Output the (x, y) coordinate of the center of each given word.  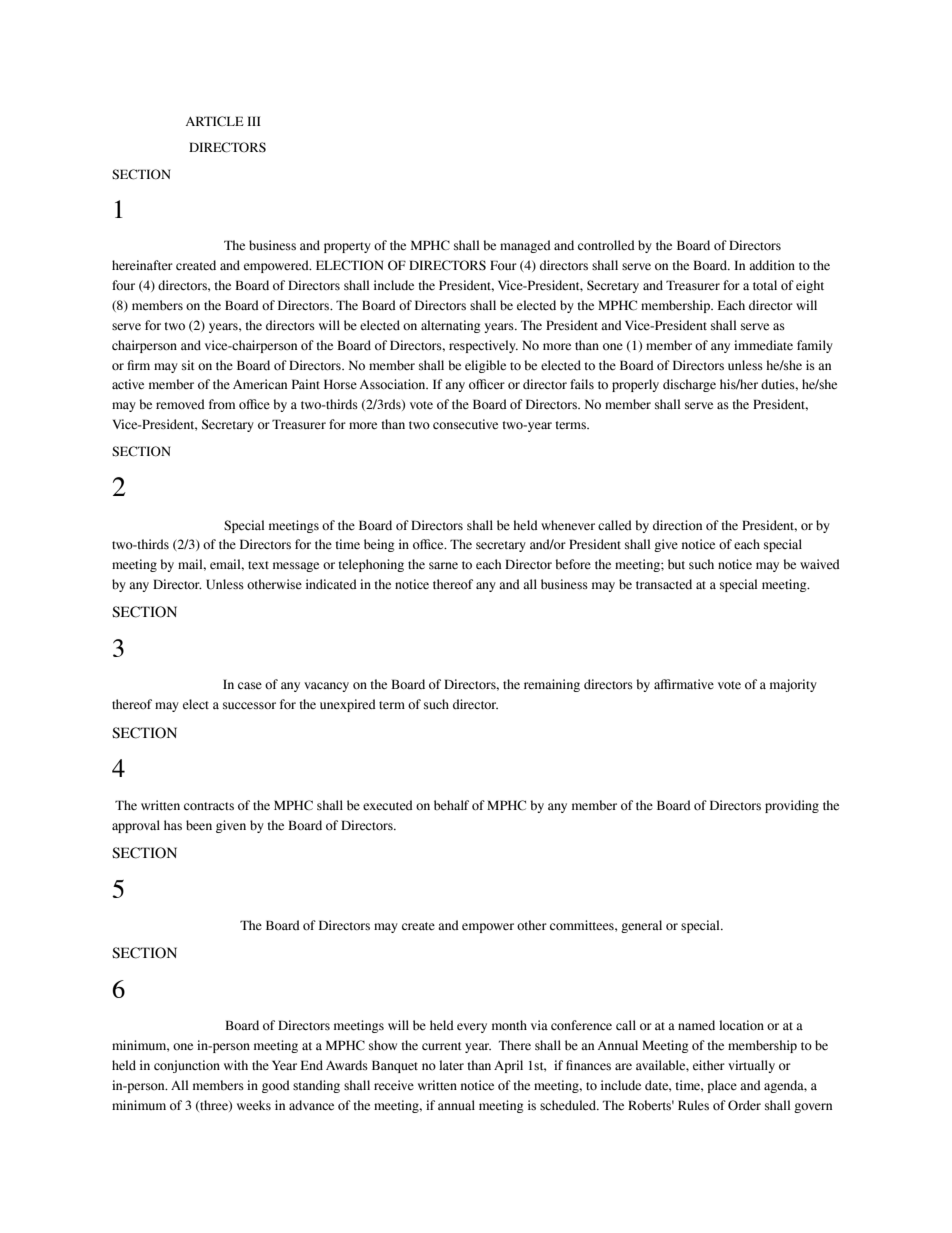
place (722, 1086)
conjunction (187, 1066)
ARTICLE (215, 121)
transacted (664, 584)
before (573, 564)
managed (525, 246)
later (451, 1065)
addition (772, 265)
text (258, 565)
